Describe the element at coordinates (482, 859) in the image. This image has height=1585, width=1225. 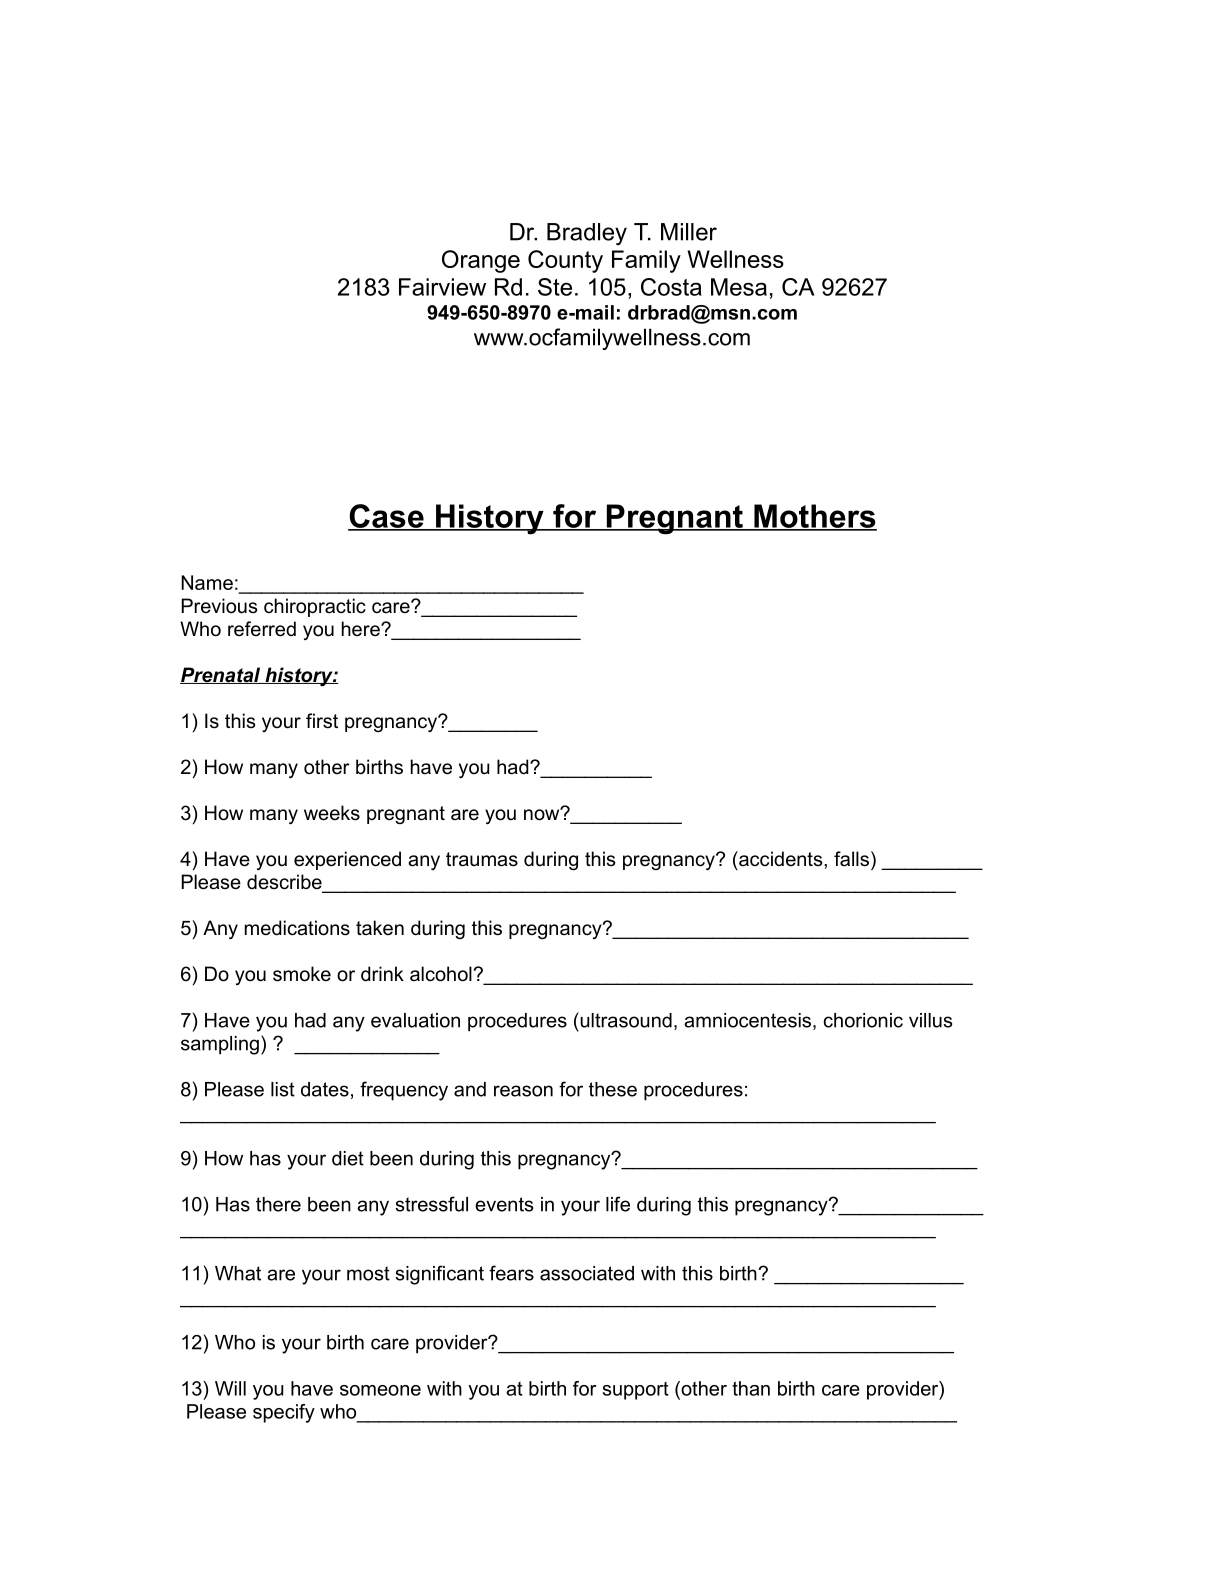
I see `traumas` at that location.
